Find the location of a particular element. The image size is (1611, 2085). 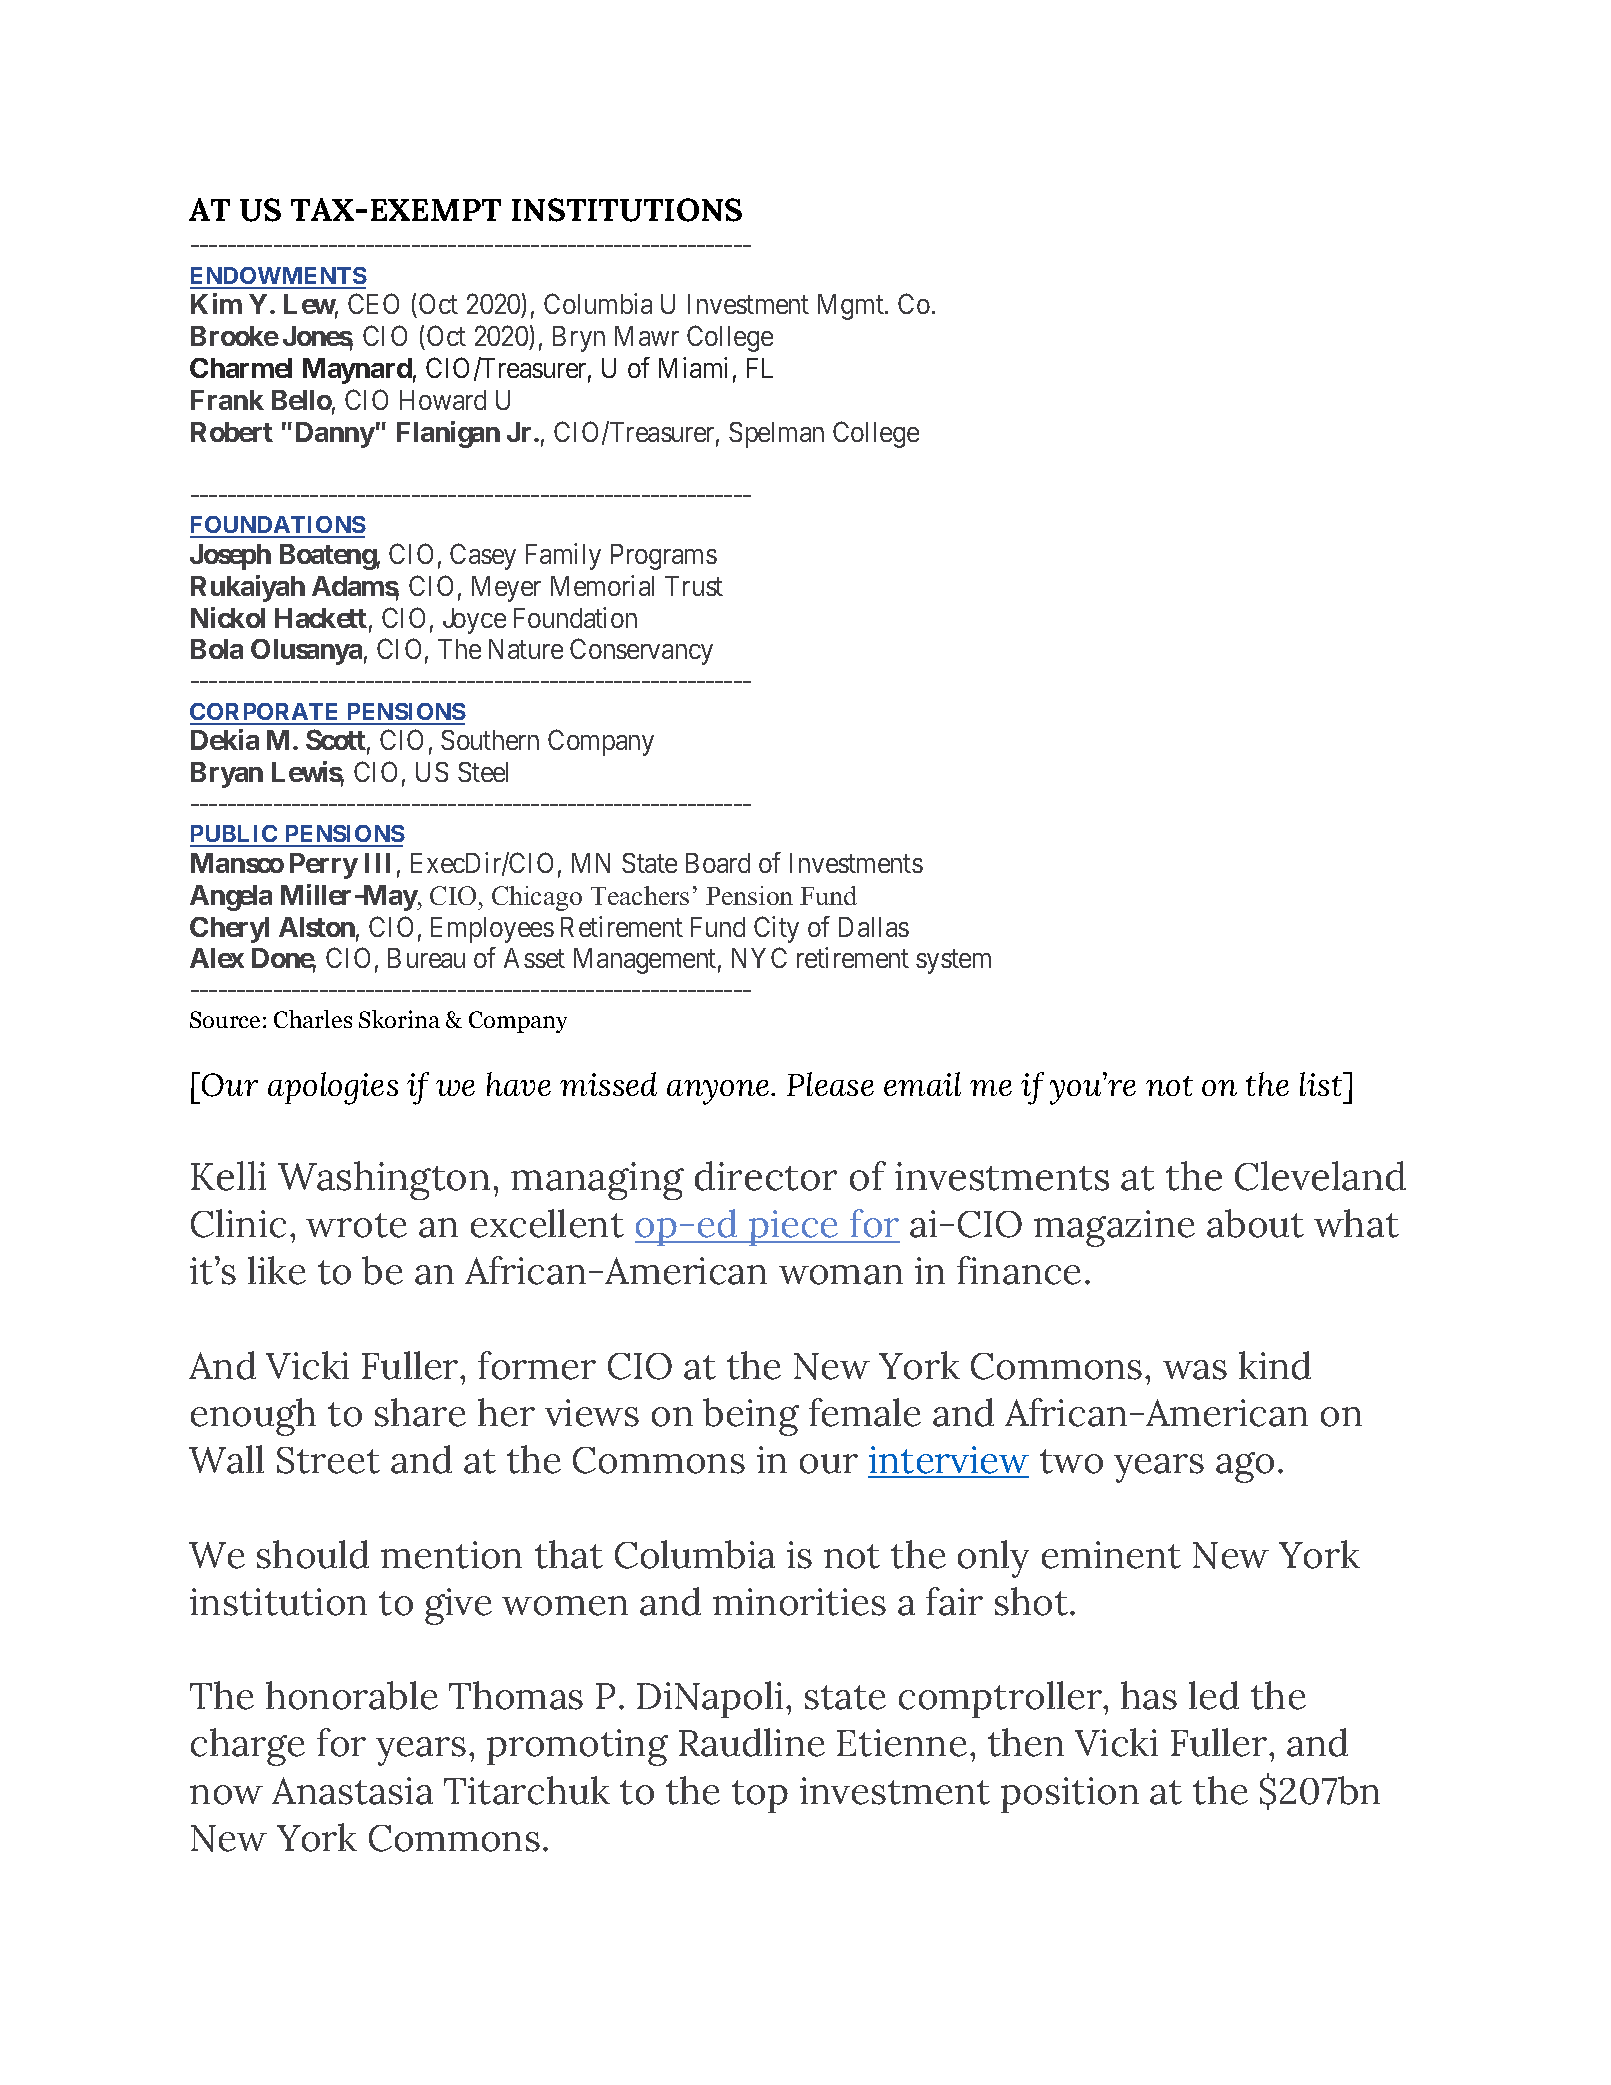

Perry is located at coordinates (324, 866).
